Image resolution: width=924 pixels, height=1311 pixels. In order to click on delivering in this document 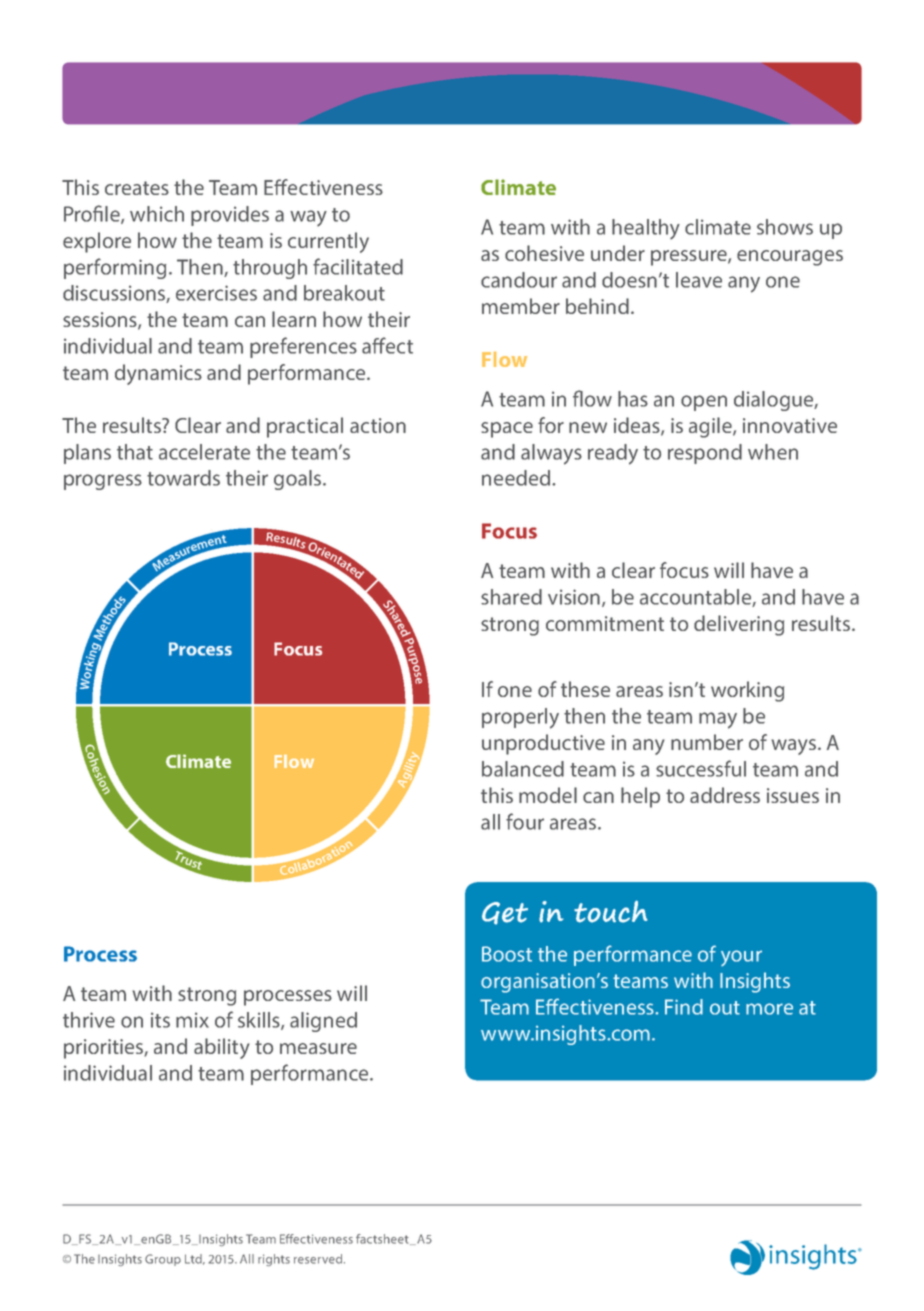, I will do `click(739, 625)`.
